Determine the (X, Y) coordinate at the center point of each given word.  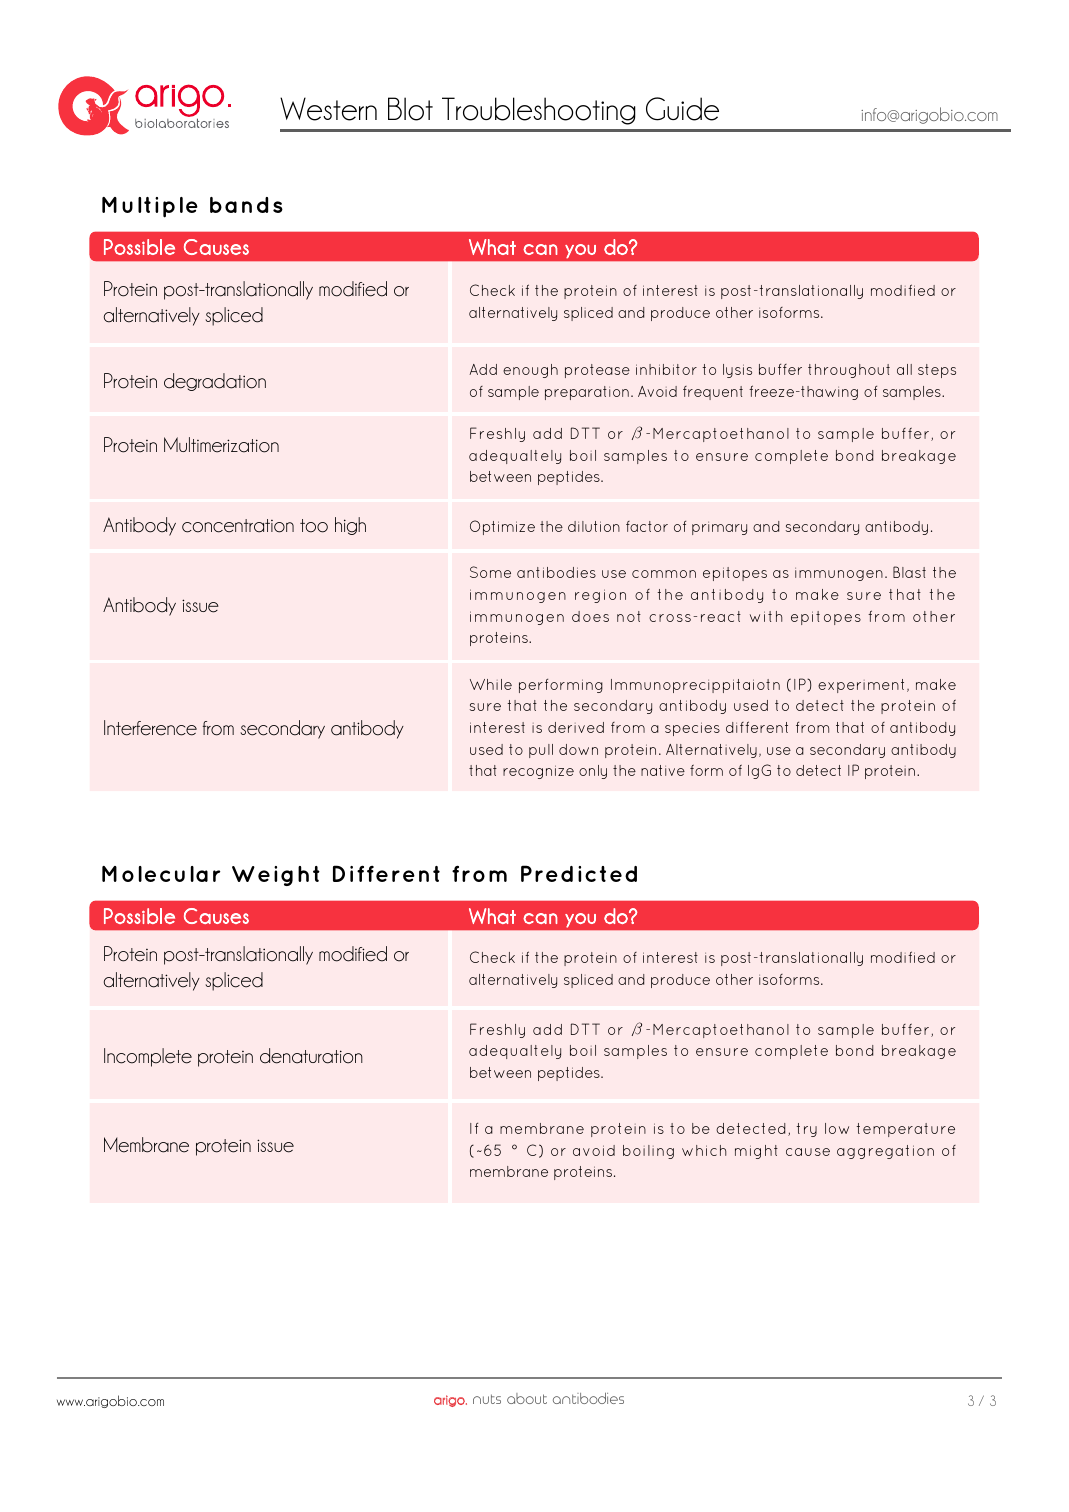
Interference (150, 728)
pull (541, 751)
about (527, 1398)
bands (246, 205)
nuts (487, 1399)
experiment (861, 686)
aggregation (885, 1152)
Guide (682, 109)
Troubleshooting (539, 111)
